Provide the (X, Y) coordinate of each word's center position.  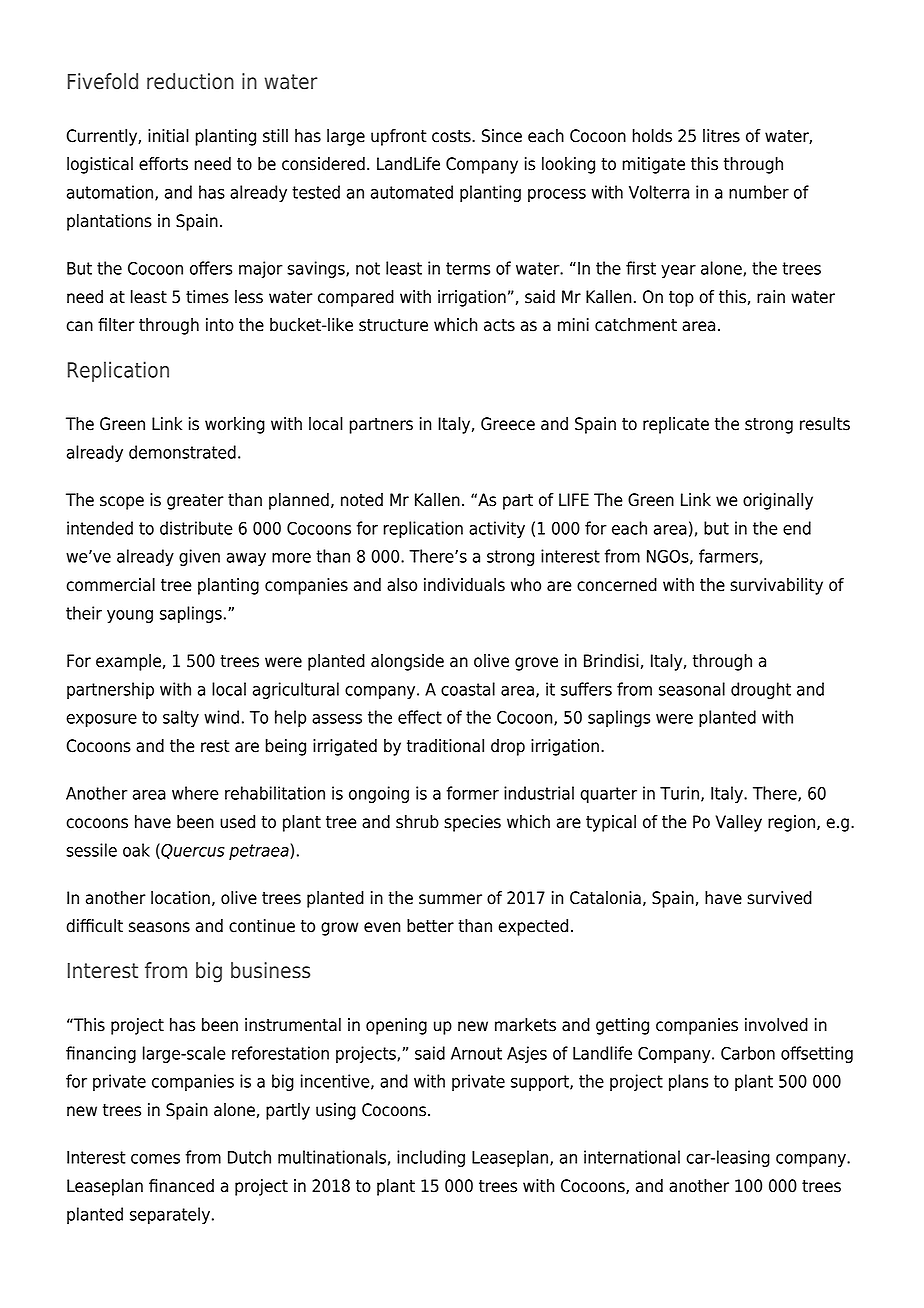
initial (168, 136)
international (632, 1157)
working (235, 425)
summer (450, 899)
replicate (676, 425)
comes (155, 1159)
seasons (159, 927)
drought (761, 690)
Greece (508, 424)
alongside (407, 662)
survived (779, 898)
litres (721, 136)
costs (452, 136)
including (431, 1158)
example (128, 662)
